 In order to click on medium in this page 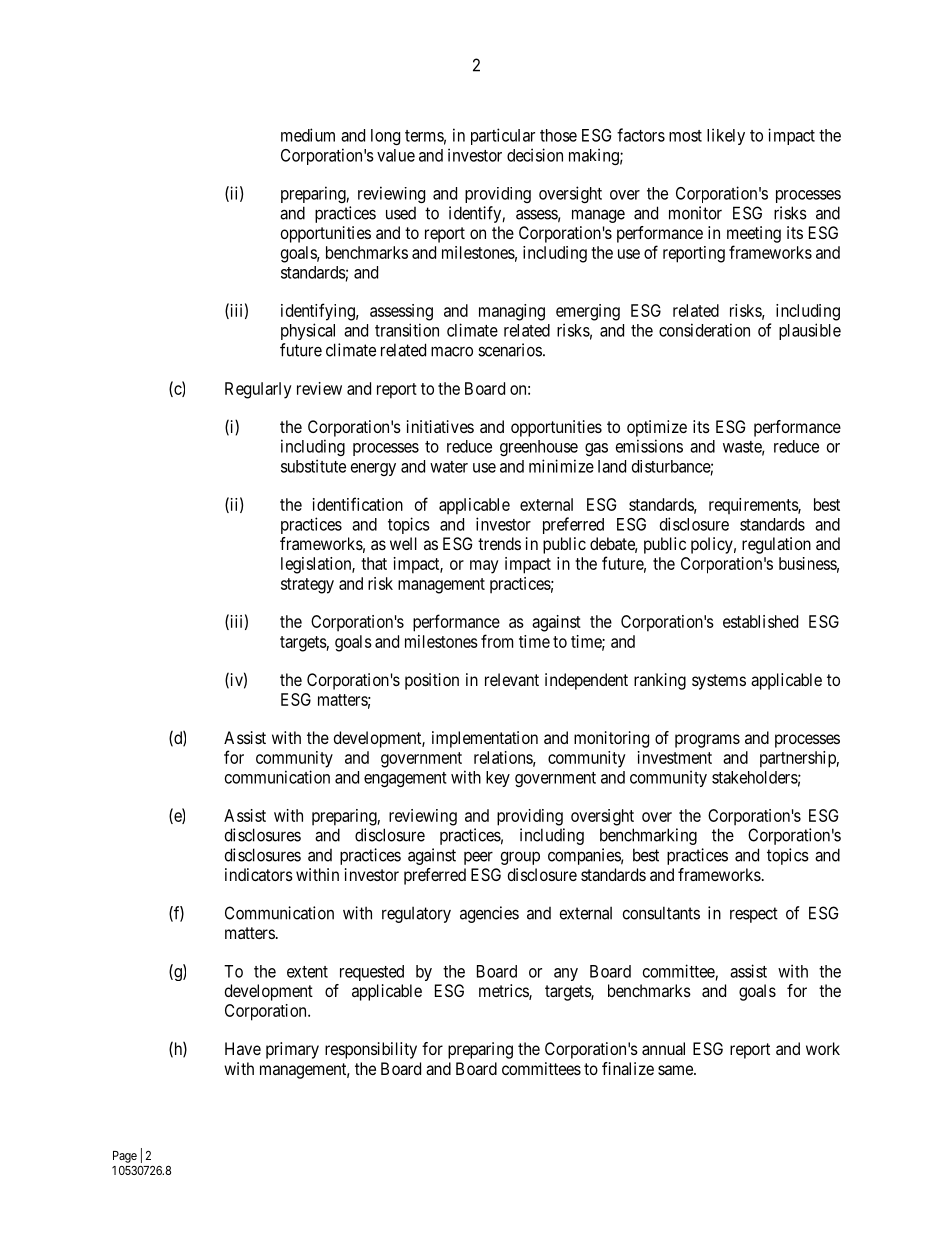, I will do `click(308, 135)`.
